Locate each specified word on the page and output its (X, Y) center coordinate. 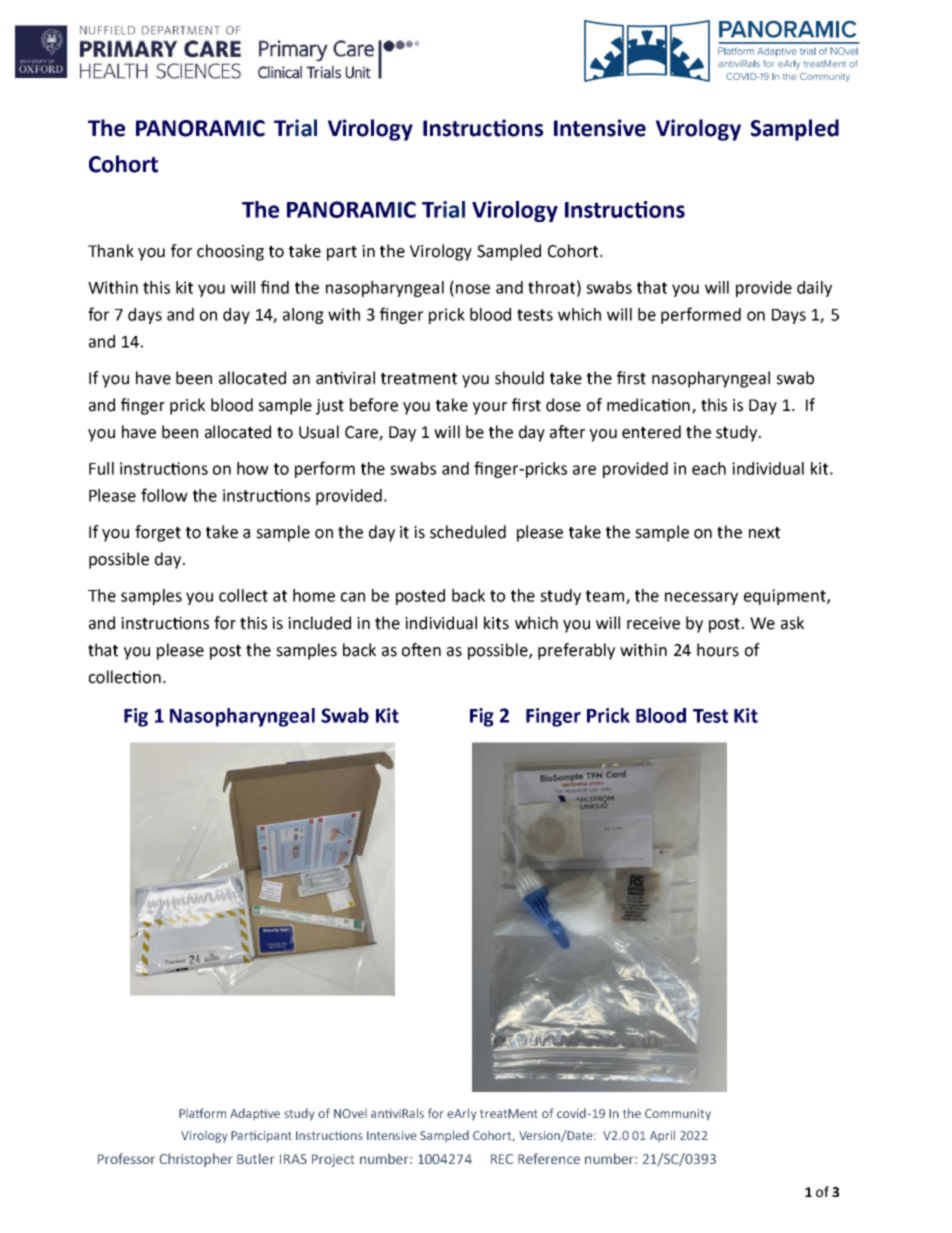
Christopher (195, 1160)
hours (718, 650)
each (709, 468)
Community (678, 1115)
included (319, 623)
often (421, 650)
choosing (230, 252)
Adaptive (255, 1114)
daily (814, 289)
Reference (549, 1158)
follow (164, 495)
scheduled (468, 532)
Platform (202, 1113)
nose (473, 289)
